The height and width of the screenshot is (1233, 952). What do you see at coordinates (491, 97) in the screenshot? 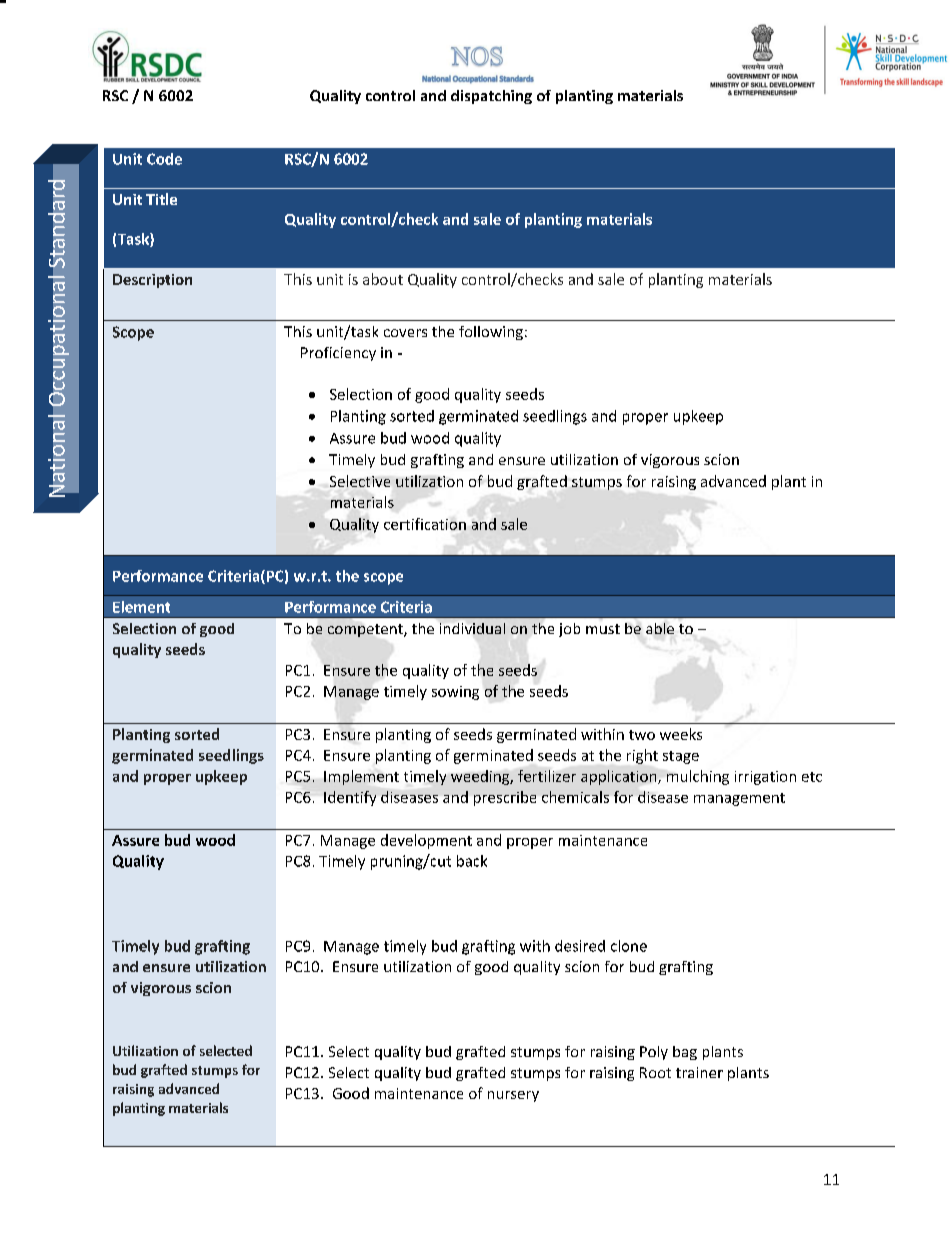
I see `dispatching` at bounding box center [491, 97].
